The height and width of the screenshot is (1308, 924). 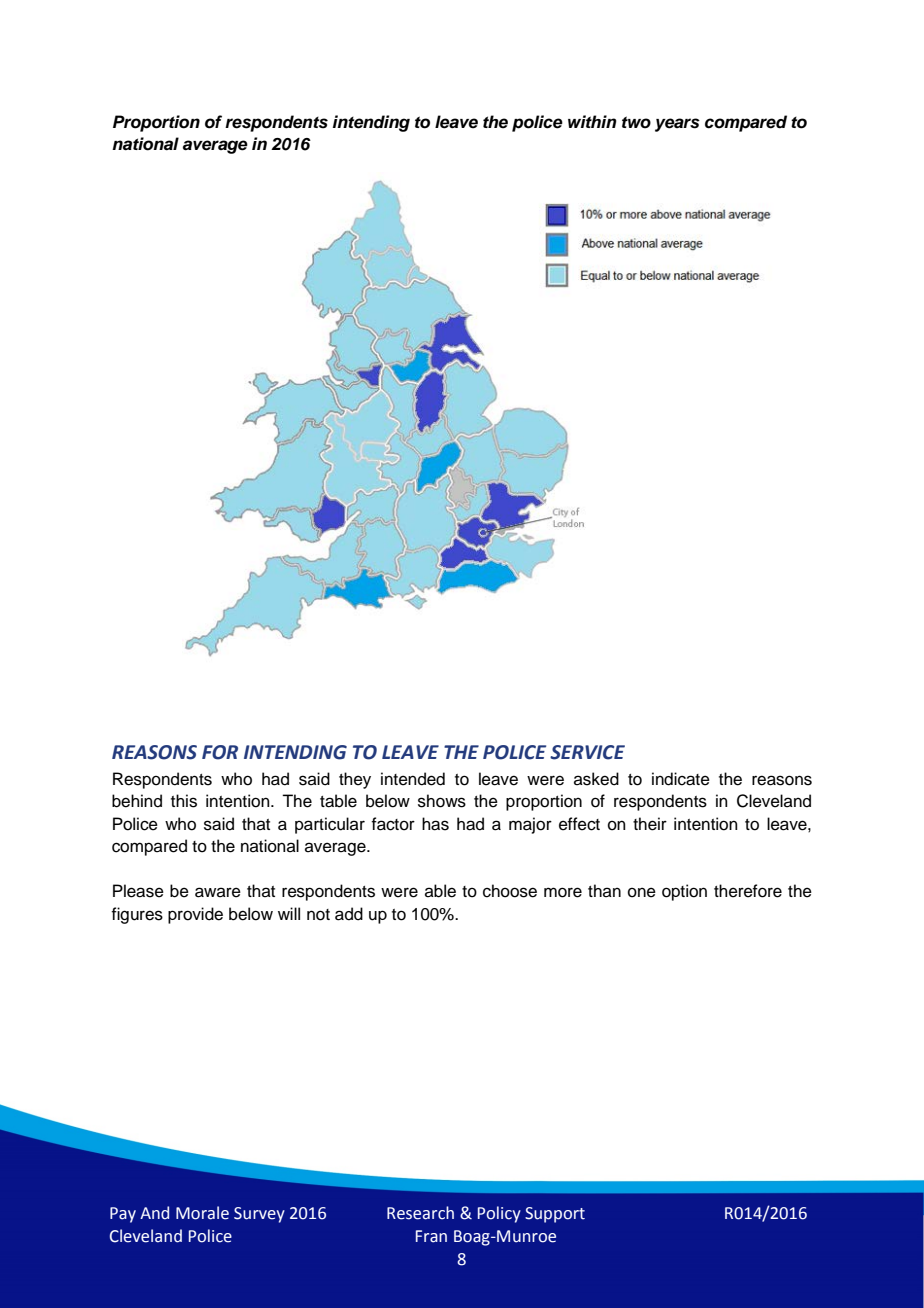 I want to click on two, so click(x=636, y=122).
